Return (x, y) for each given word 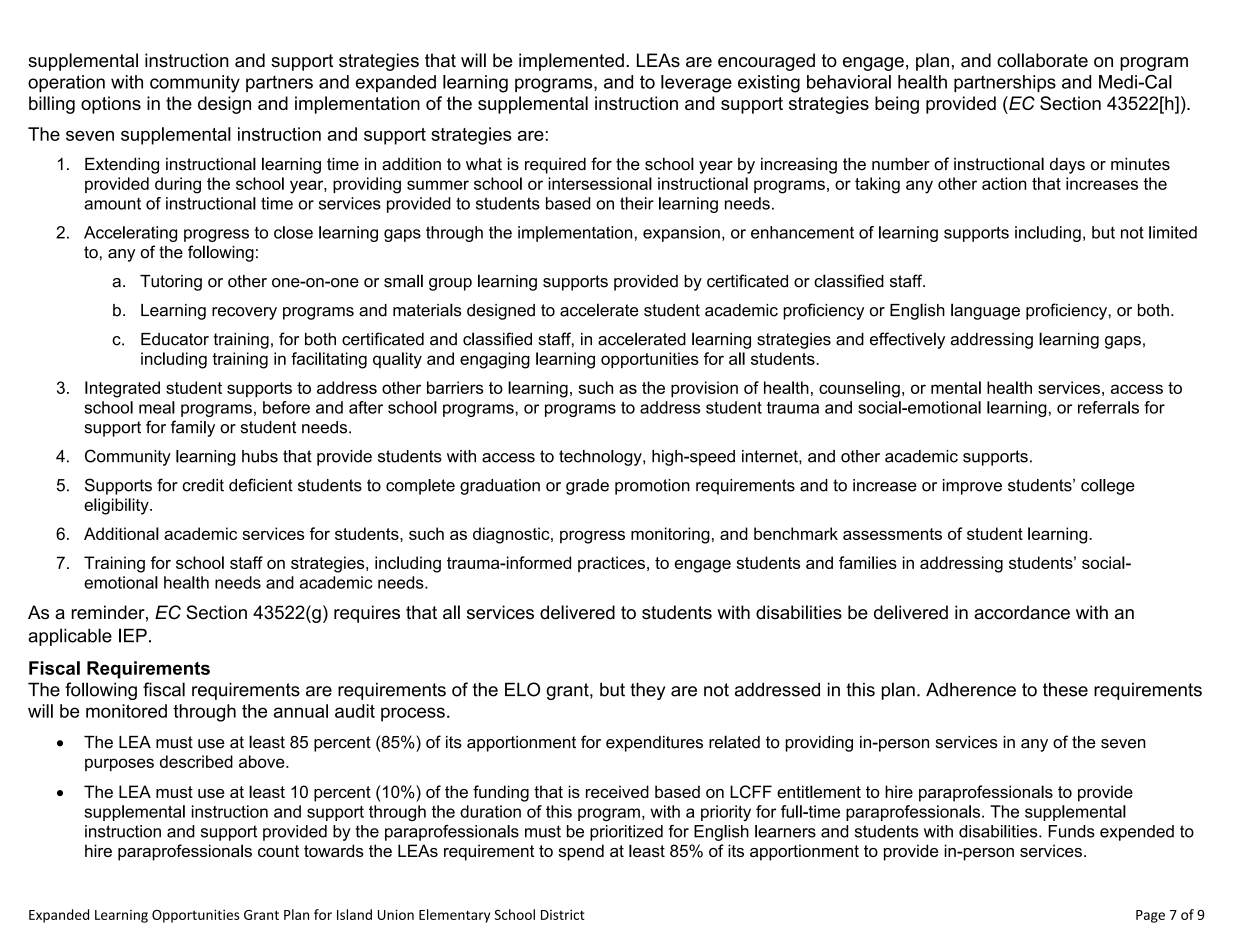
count (278, 851)
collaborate (1042, 60)
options (111, 105)
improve (972, 487)
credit (203, 485)
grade (587, 487)
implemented (571, 62)
